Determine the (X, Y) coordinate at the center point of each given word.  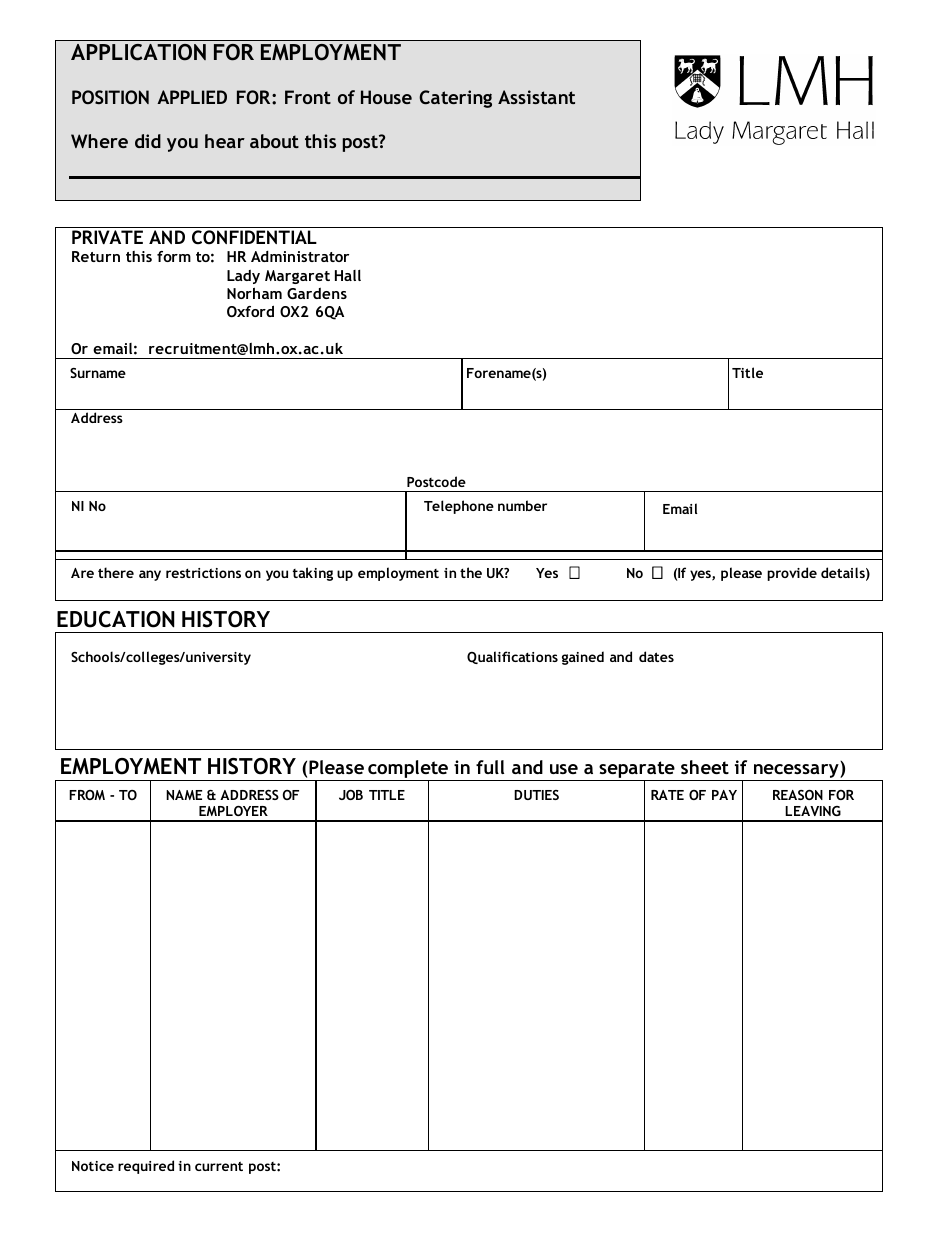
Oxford (250, 311)
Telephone (459, 507)
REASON (798, 795)
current (219, 1166)
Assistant (536, 97)
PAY (724, 795)
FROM (87, 795)
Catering (455, 99)
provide (792, 574)
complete (408, 770)
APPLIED (192, 97)
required (146, 1167)
